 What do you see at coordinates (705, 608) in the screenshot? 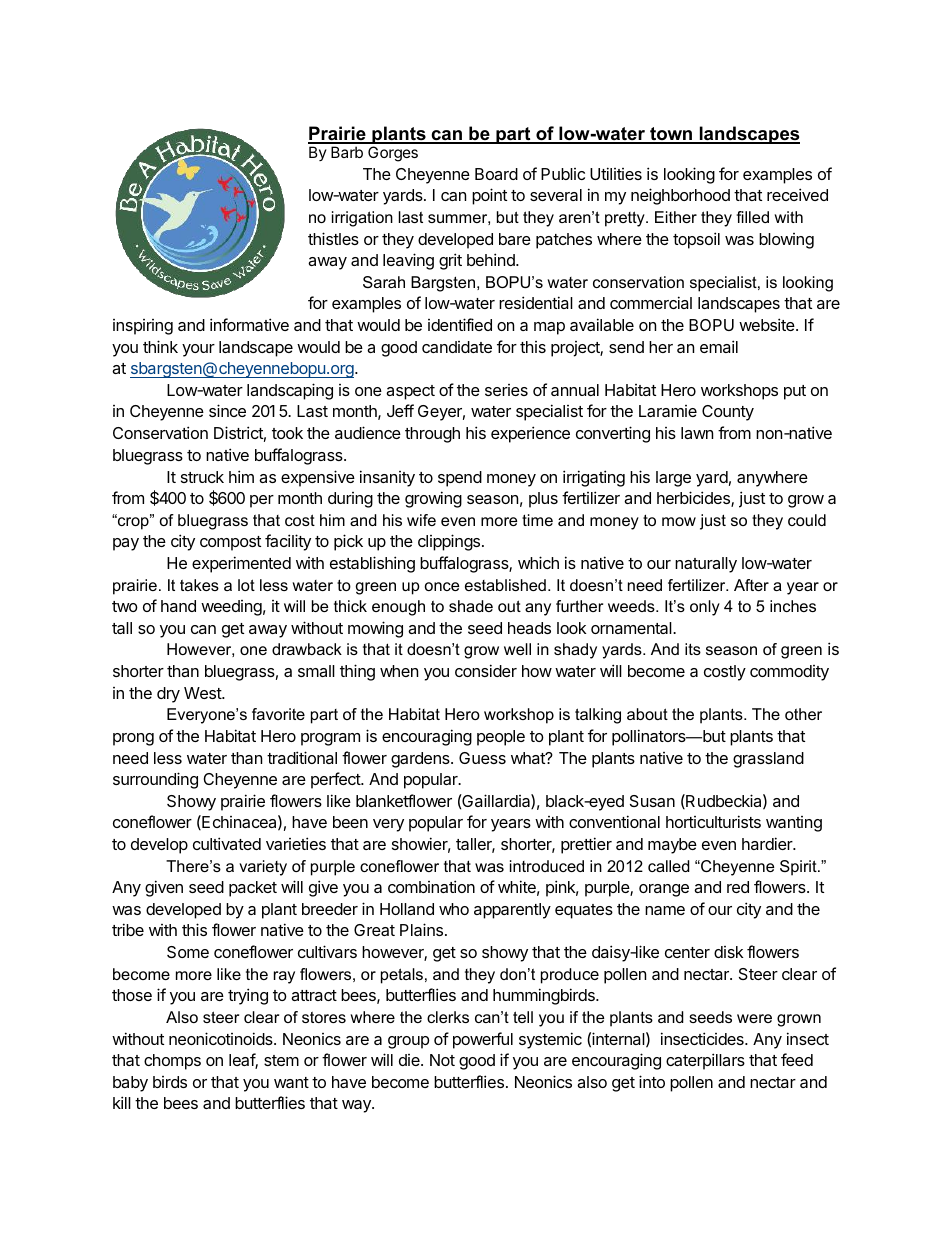
I see `only` at bounding box center [705, 608].
